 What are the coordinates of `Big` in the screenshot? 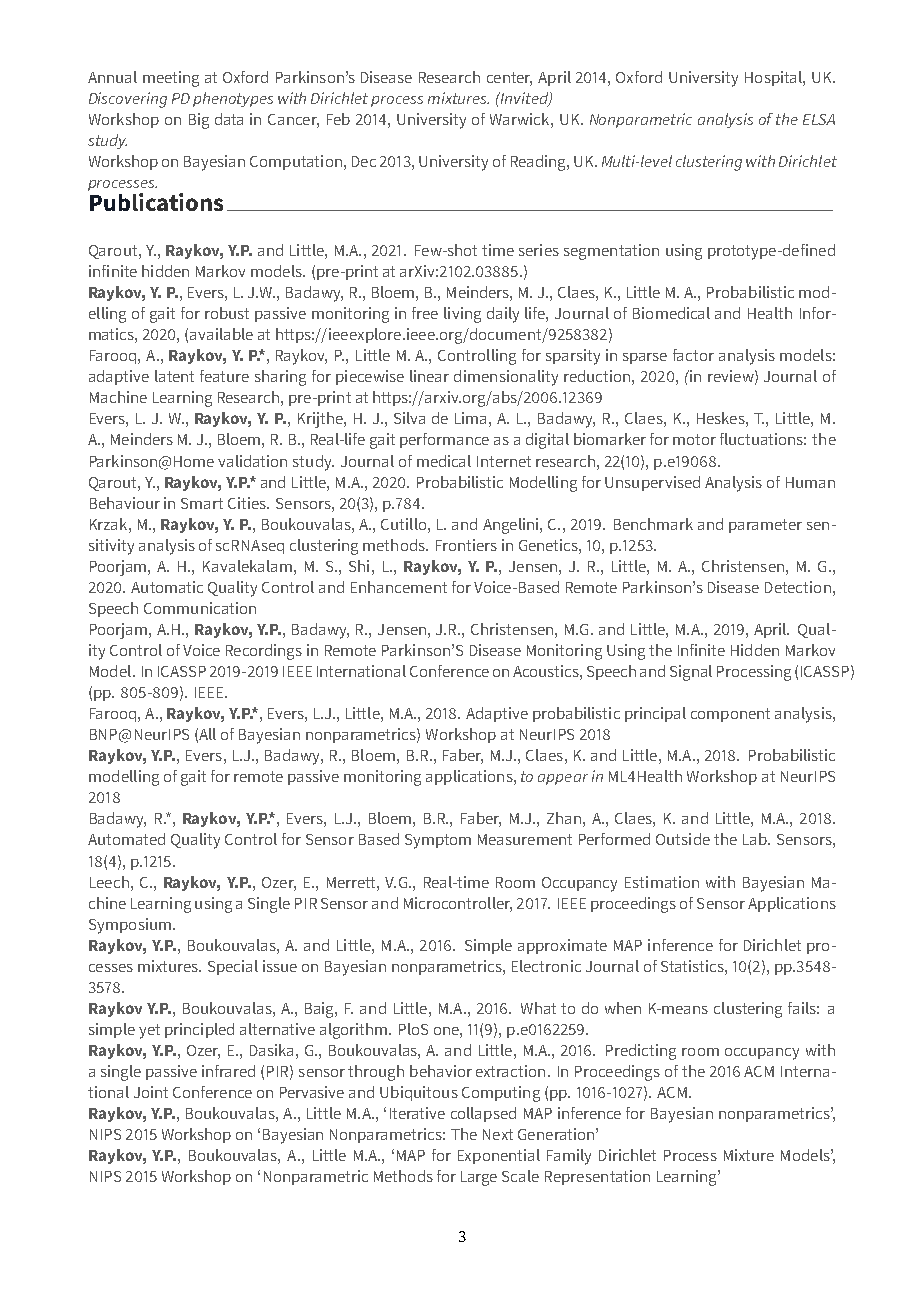 It's located at (199, 121).
